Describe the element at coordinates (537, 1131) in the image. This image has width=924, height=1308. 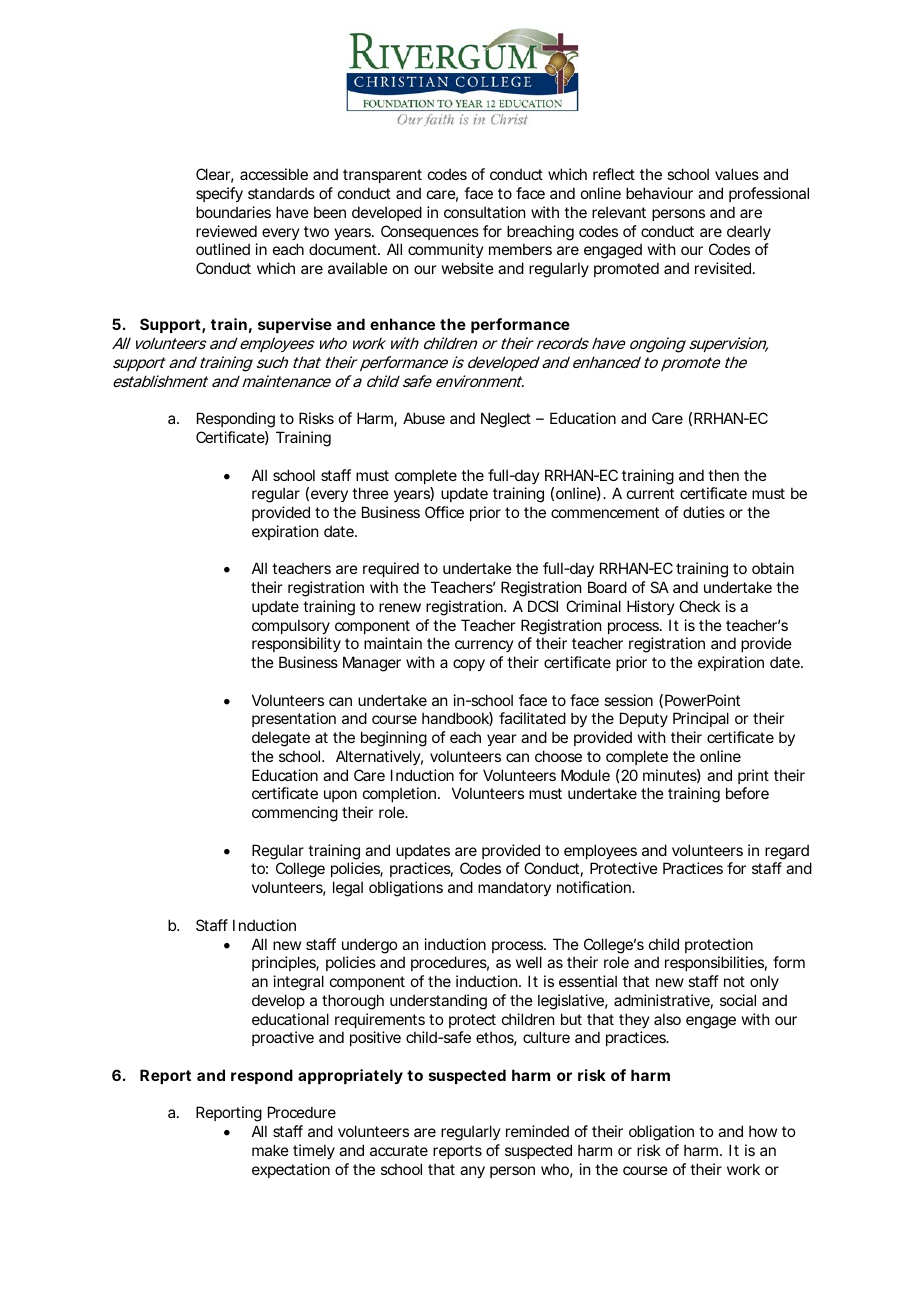
I see `reminded` at that location.
